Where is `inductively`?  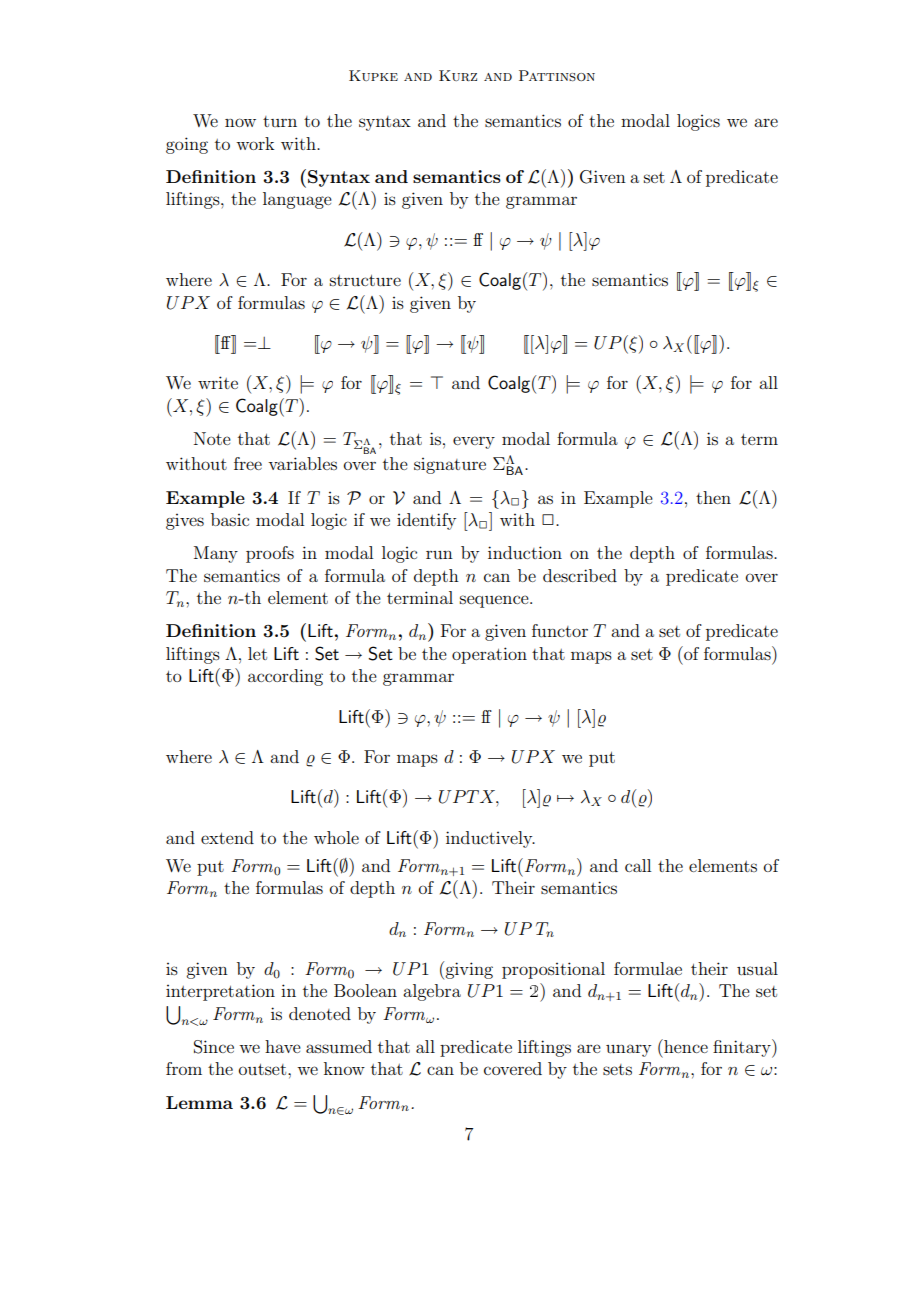 inductively is located at coordinates (490, 839).
